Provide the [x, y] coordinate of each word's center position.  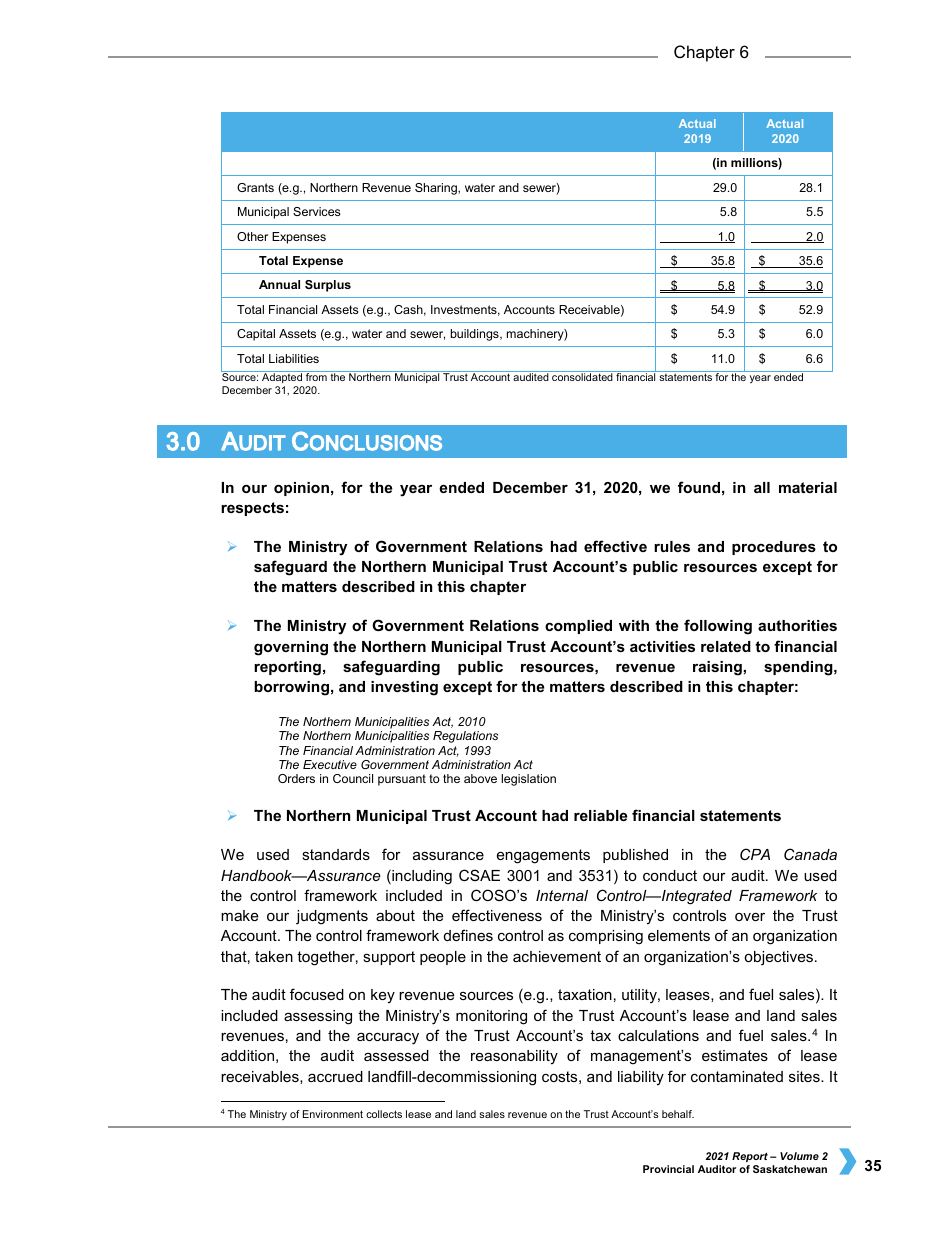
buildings [476, 335]
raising [717, 668]
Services [316, 211]
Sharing [437, 189]
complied [578, 627]
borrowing [291, 688]
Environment [333, 1114]
